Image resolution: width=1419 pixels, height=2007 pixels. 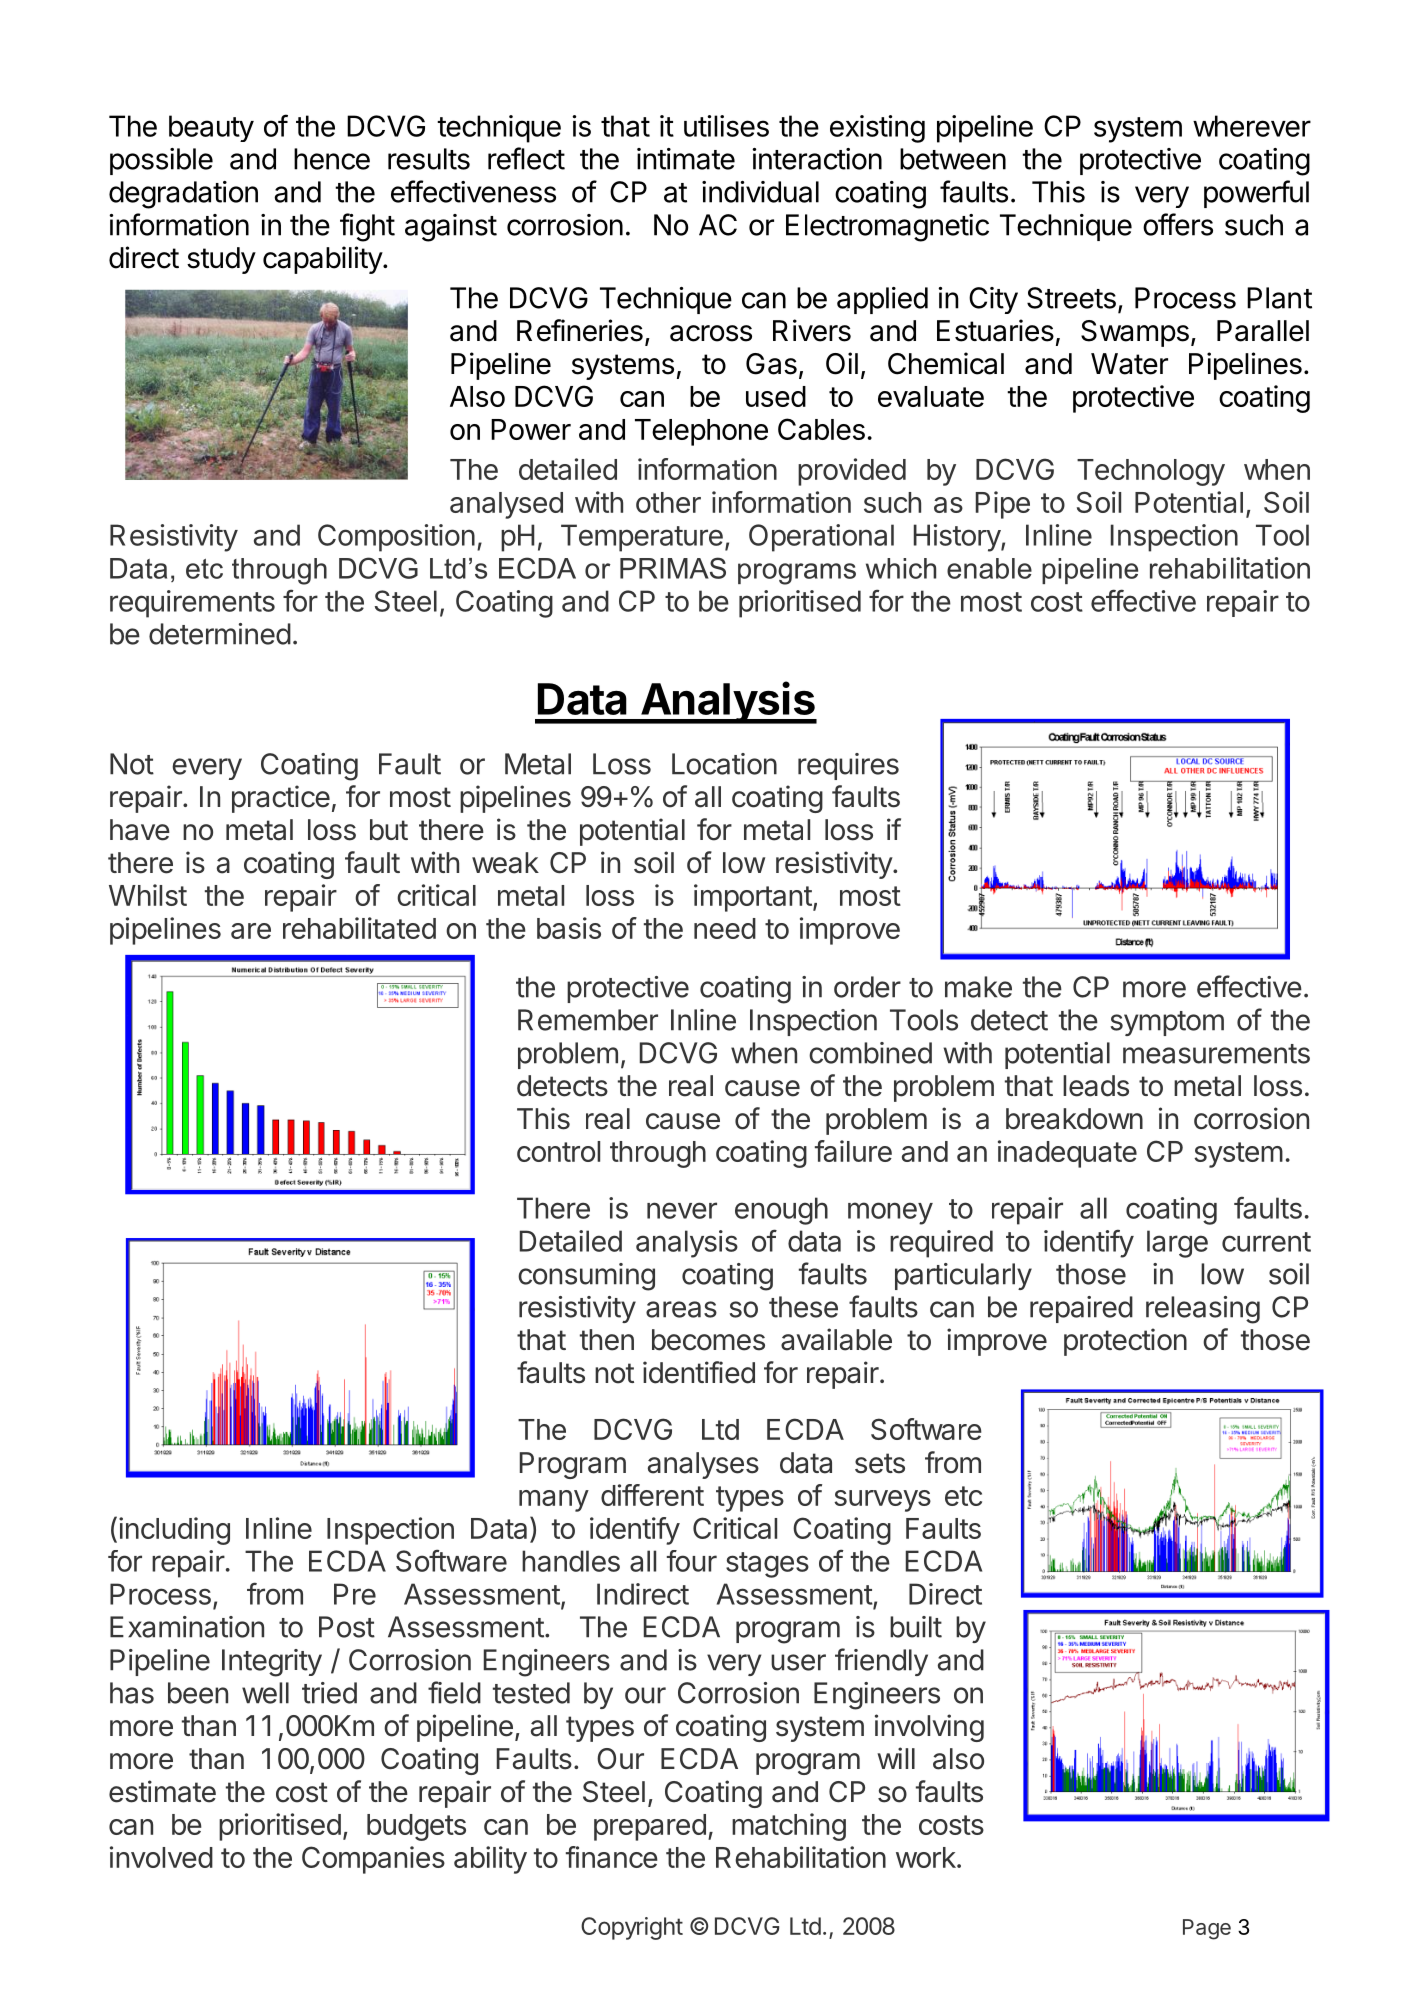 I want to click on protection, so click(x=1125, y=1342).
